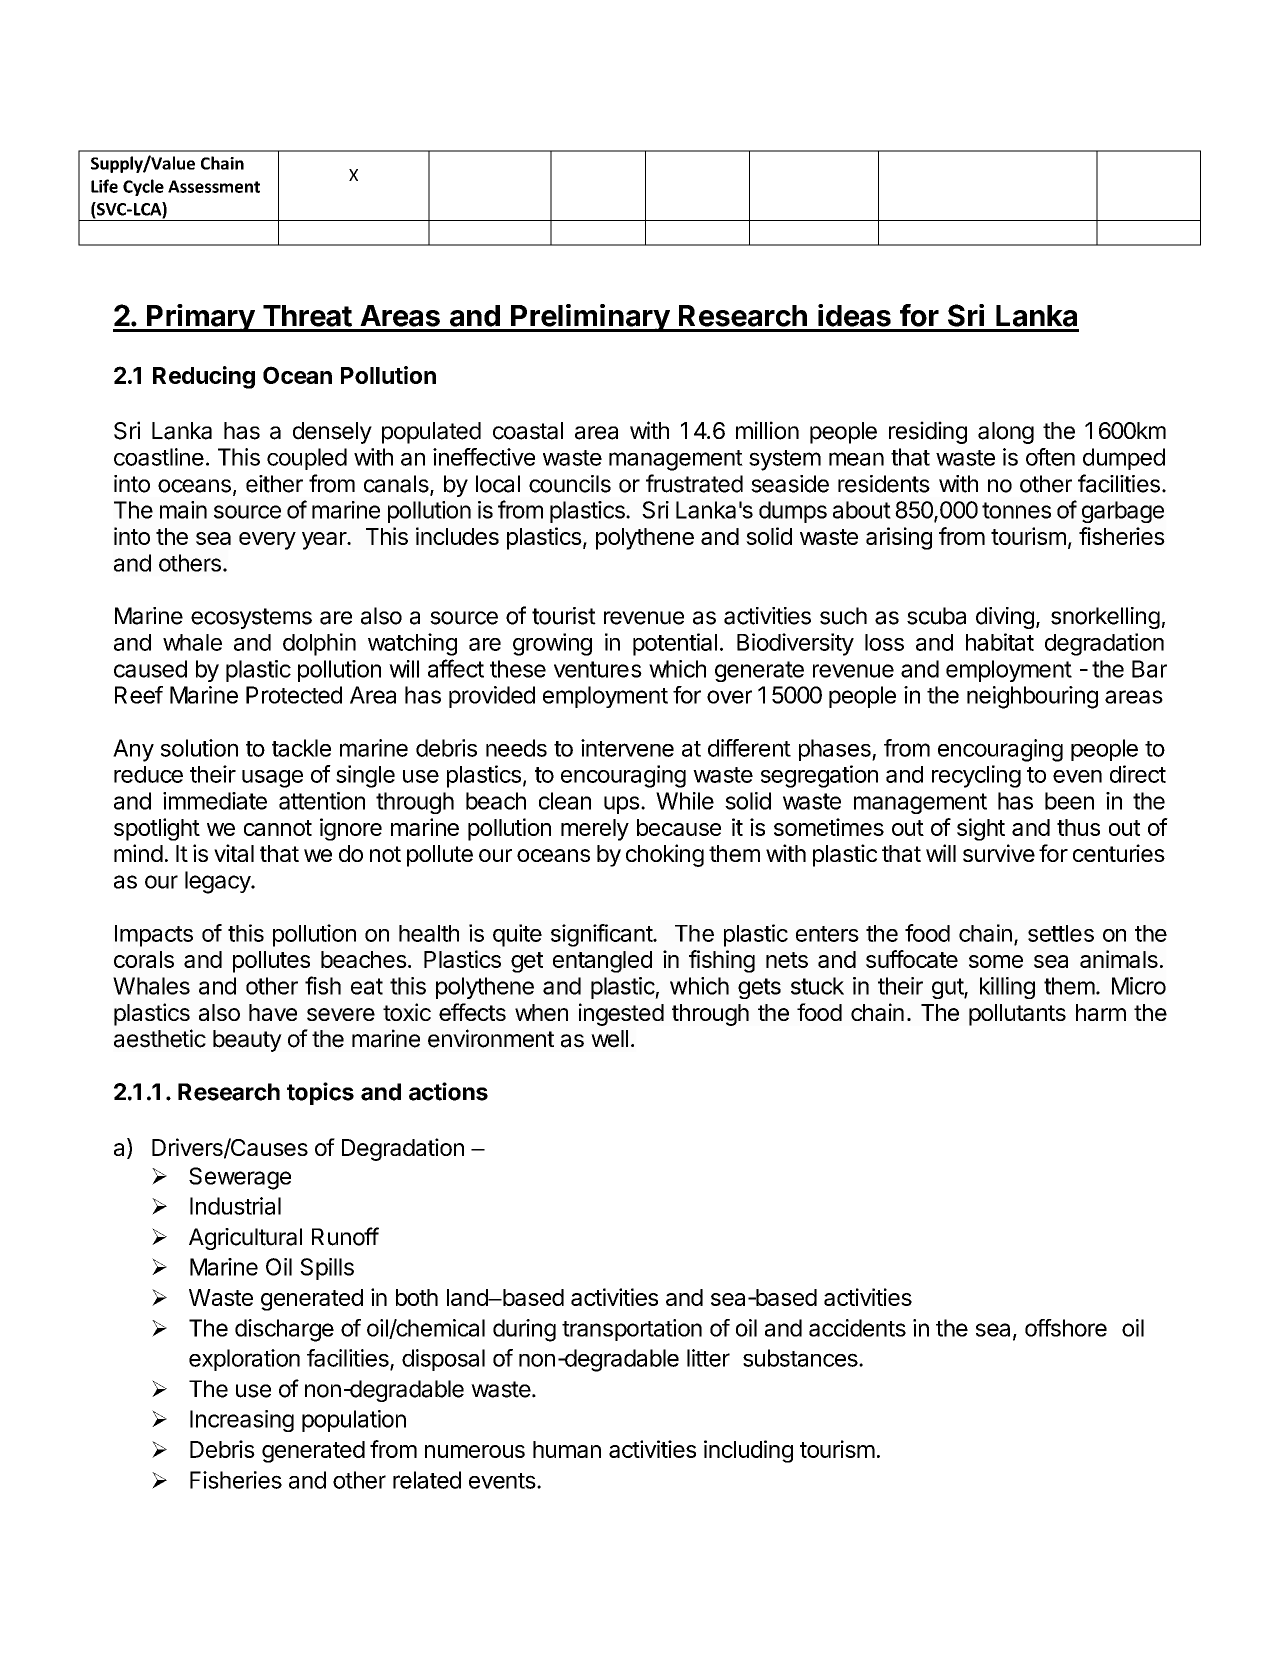  What do you see at coordinates (214, 186) in the page?
I see `Assessment` at bounding box center [214, 186].
